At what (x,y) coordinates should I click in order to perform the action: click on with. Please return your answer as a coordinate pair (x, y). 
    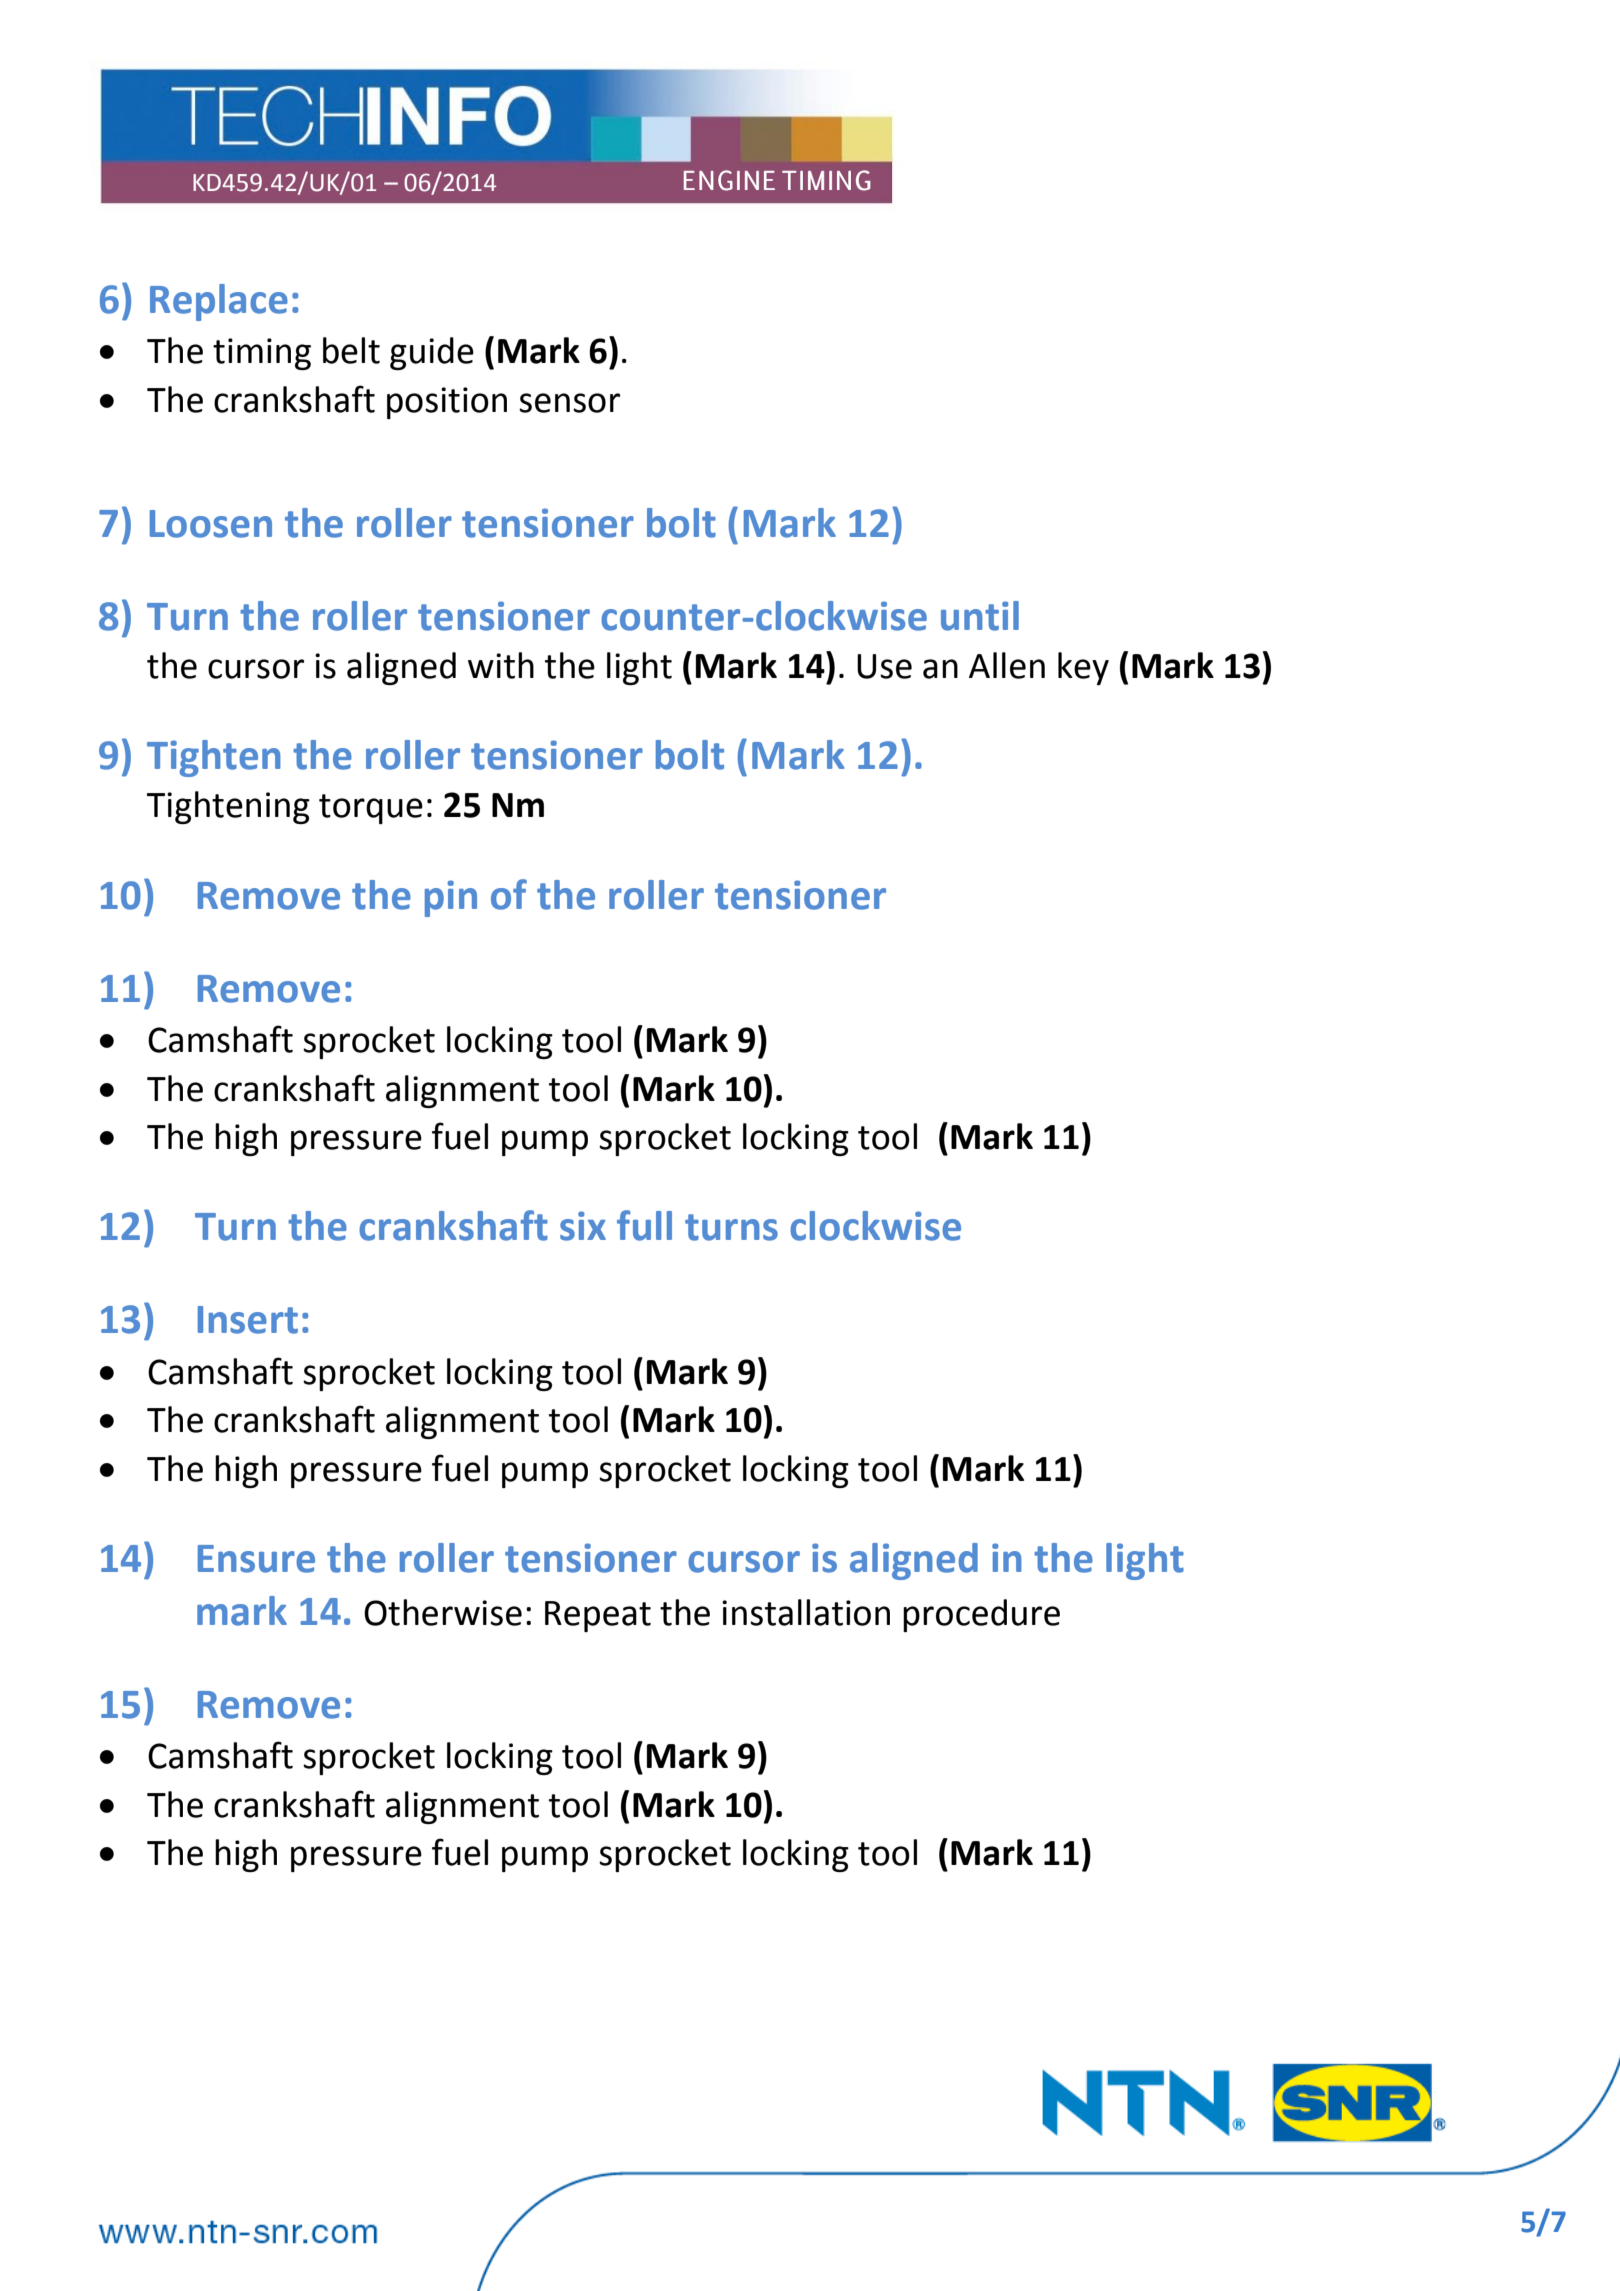
    Looking at the image, I should click on (501, 665).
